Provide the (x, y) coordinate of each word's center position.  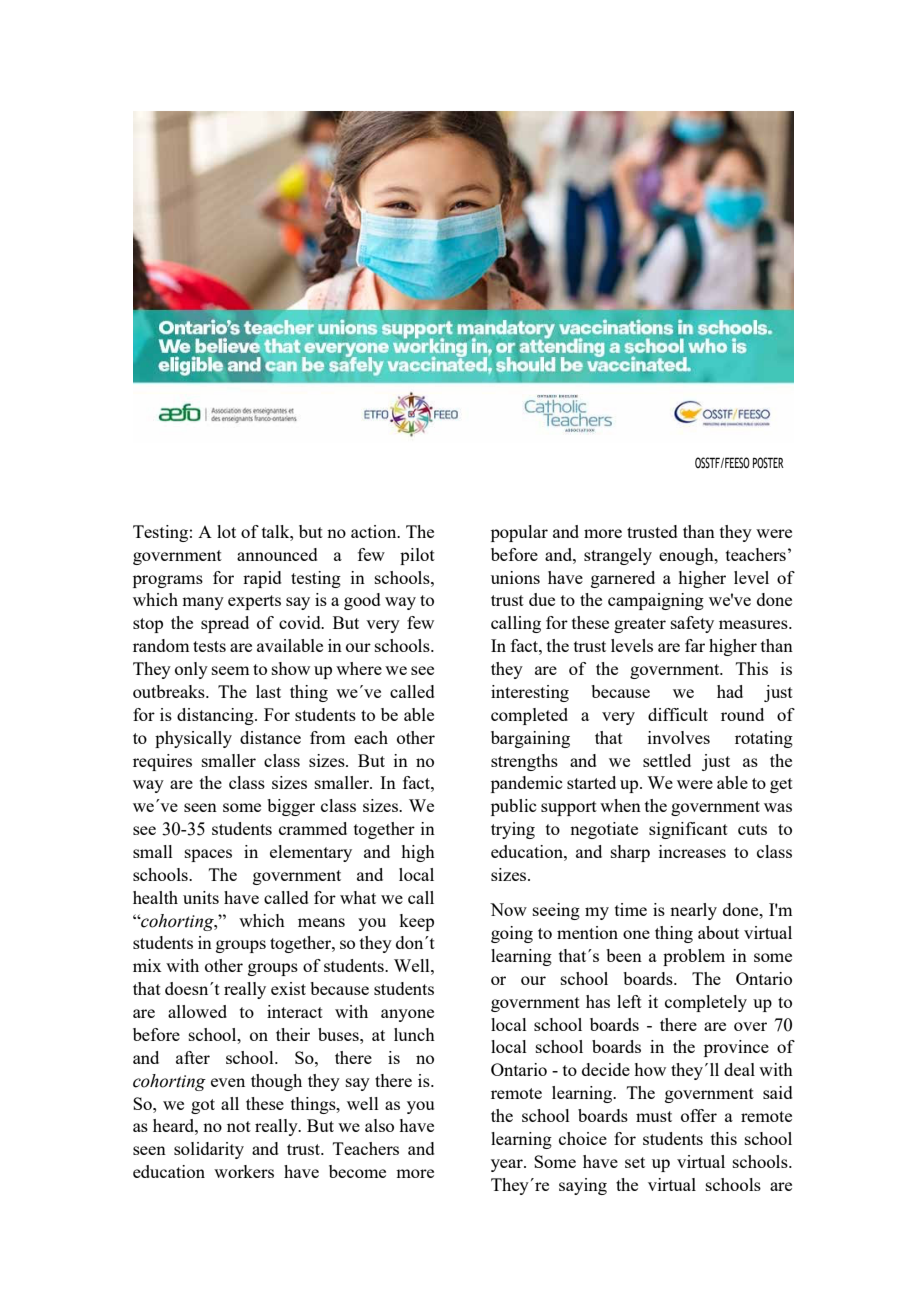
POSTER (768, 462)
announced (277, 554)
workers (244, 1171)
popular (519, 533)
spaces (208, 855)
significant (688, 830)
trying (513, 830)
